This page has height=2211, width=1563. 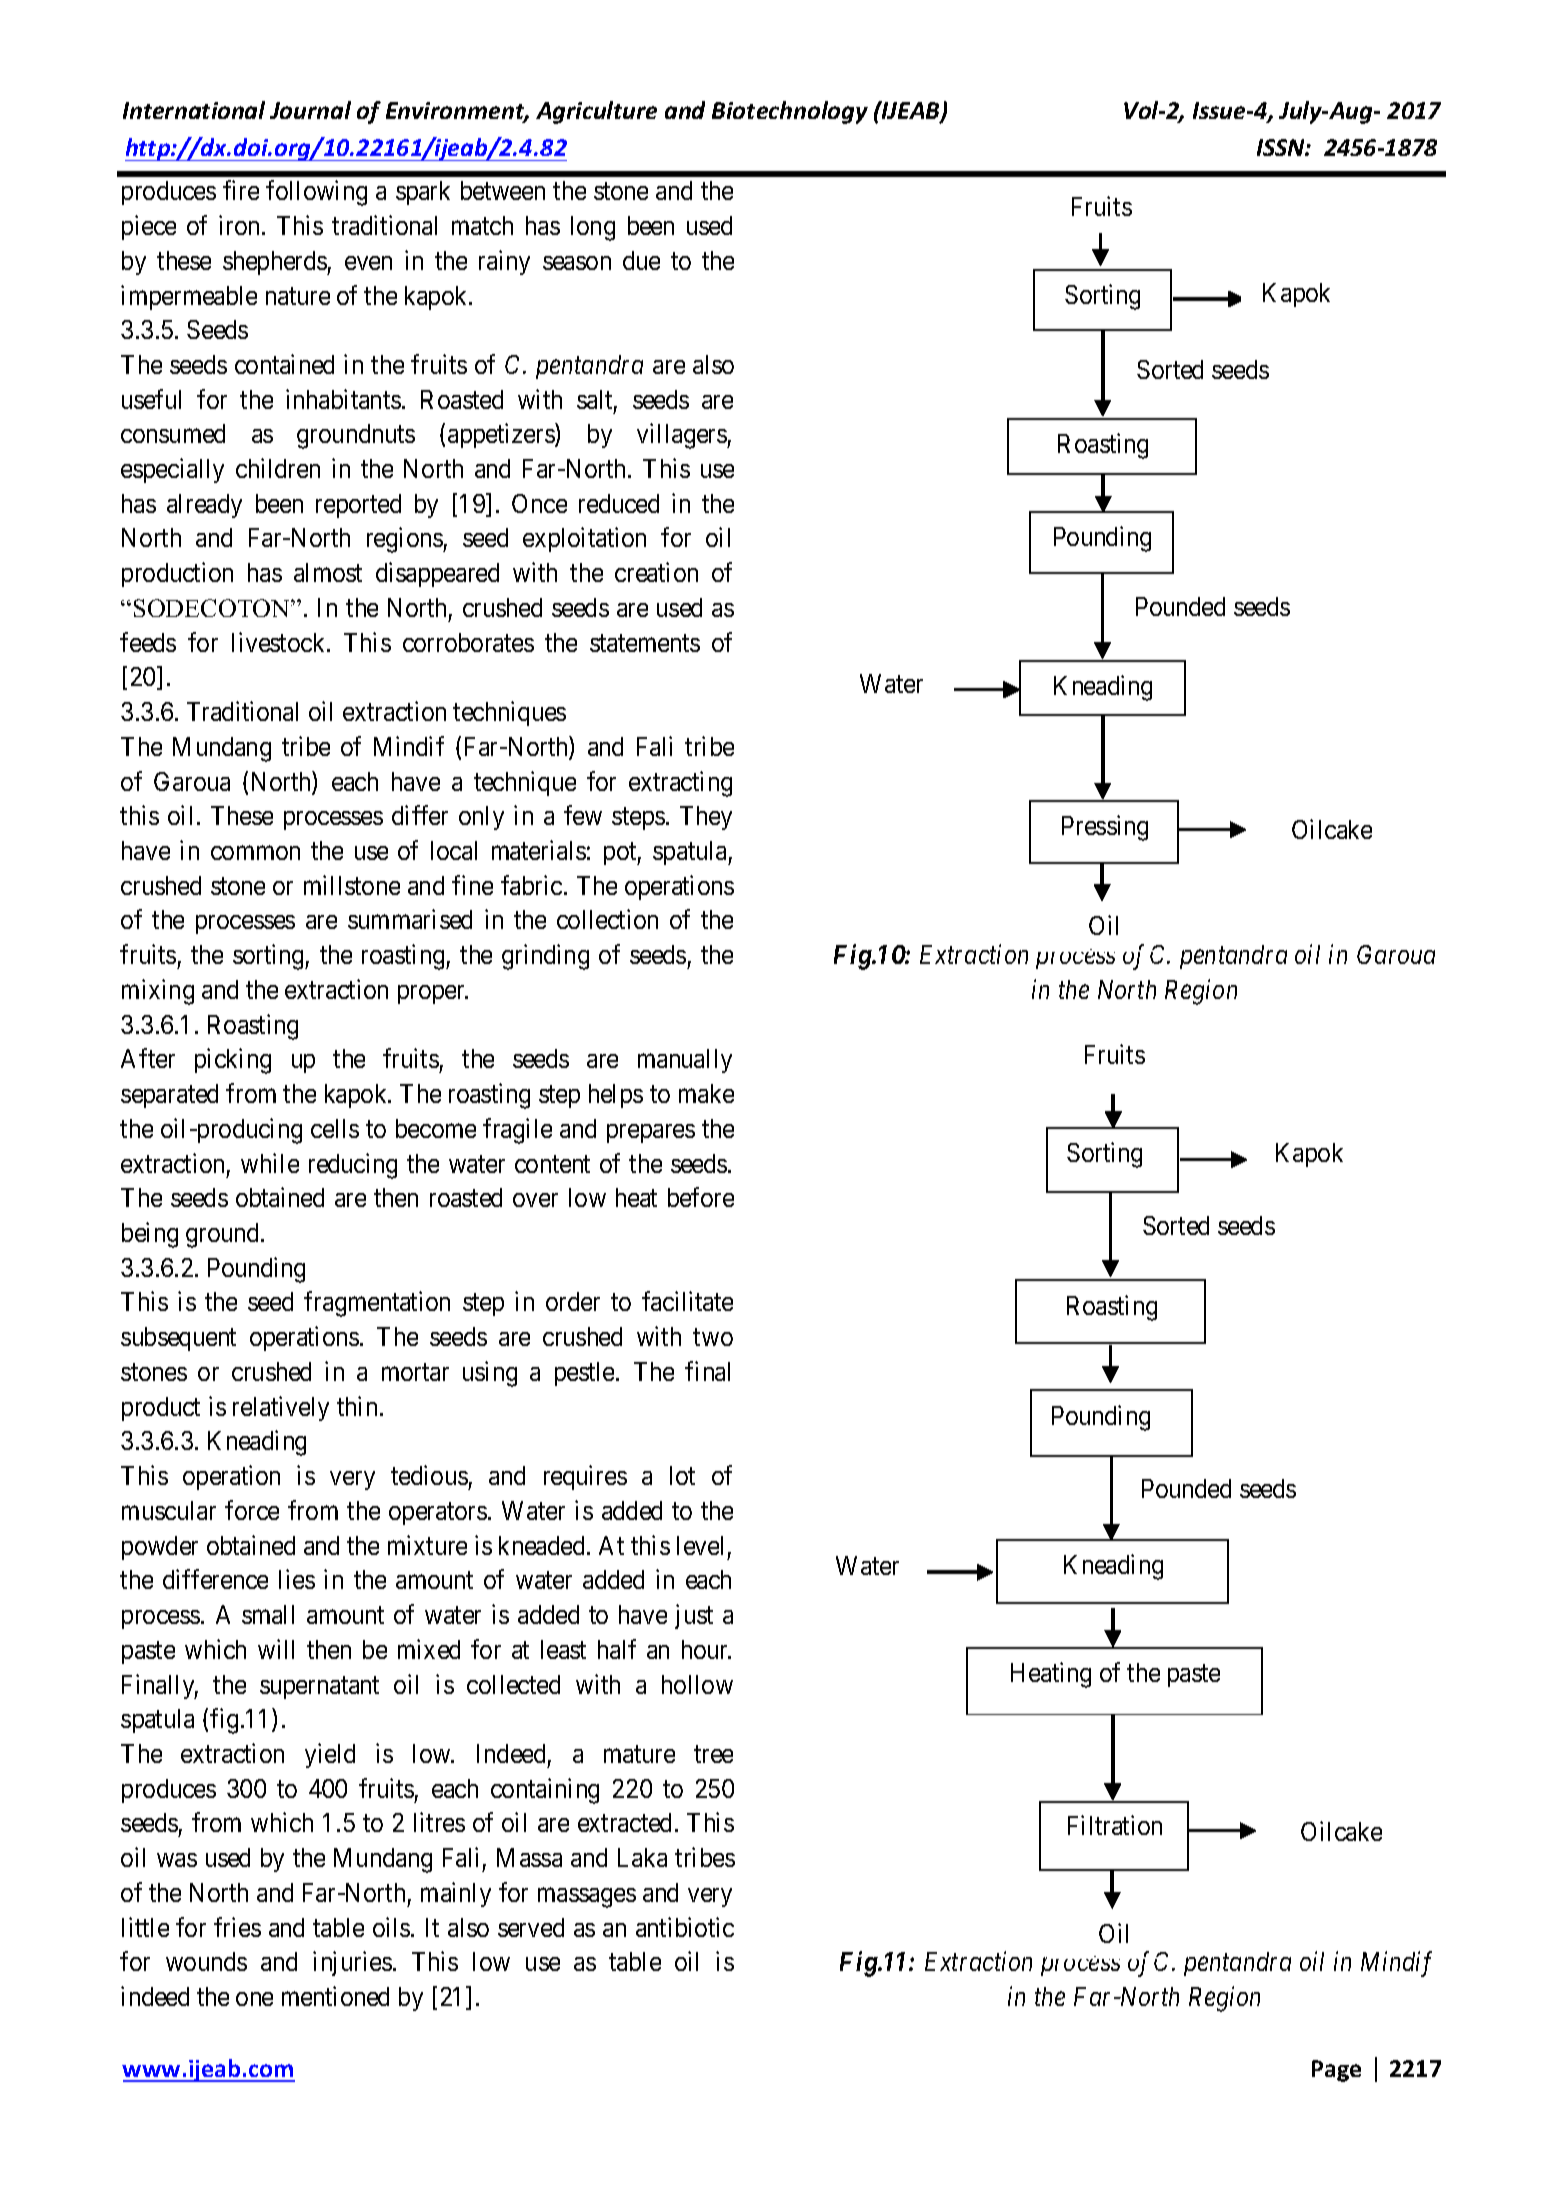 I want to click on Page, so click(x=1336, y=2071).
